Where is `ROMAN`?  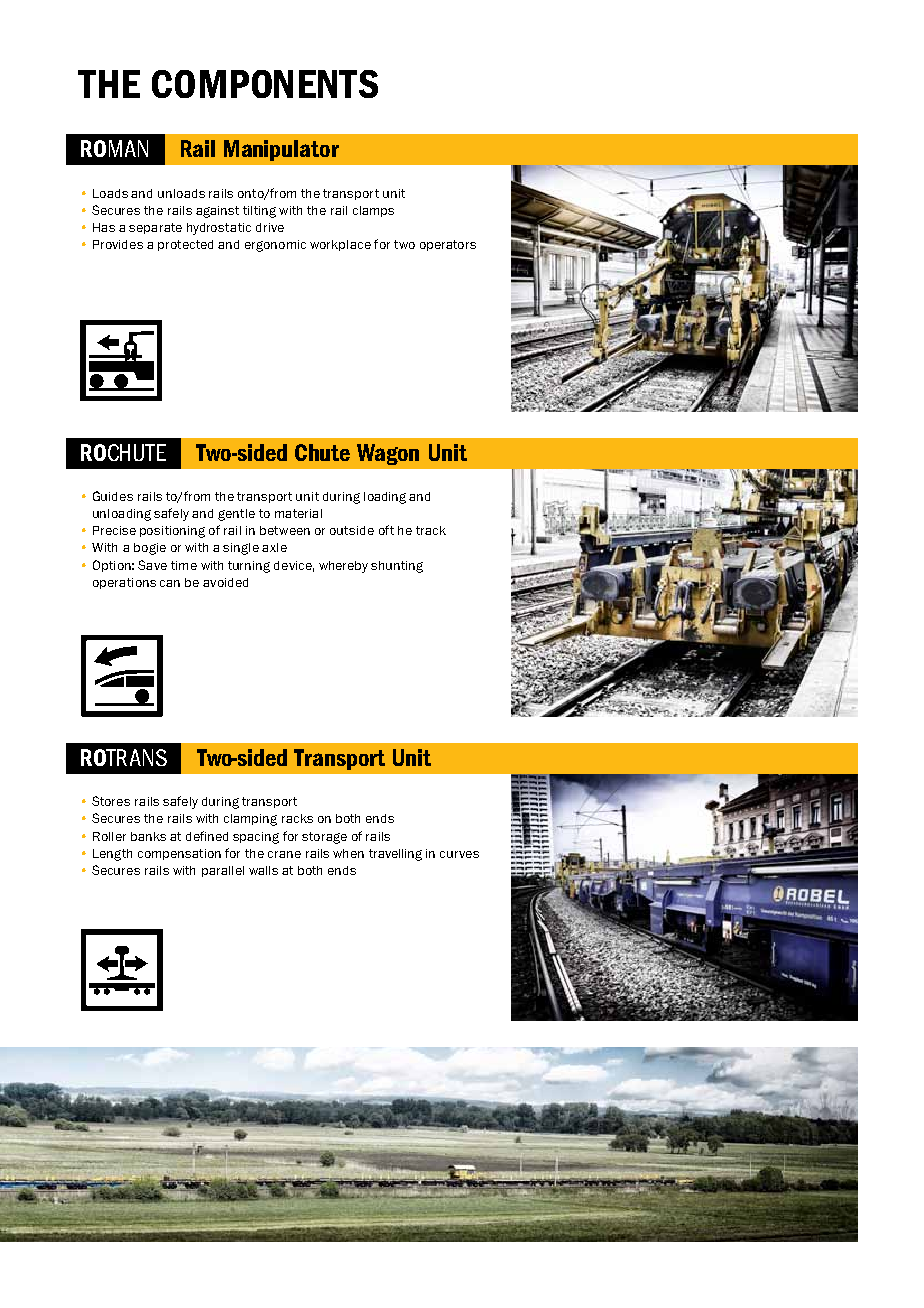 ROMAN is located at coordinates (114, 148).
